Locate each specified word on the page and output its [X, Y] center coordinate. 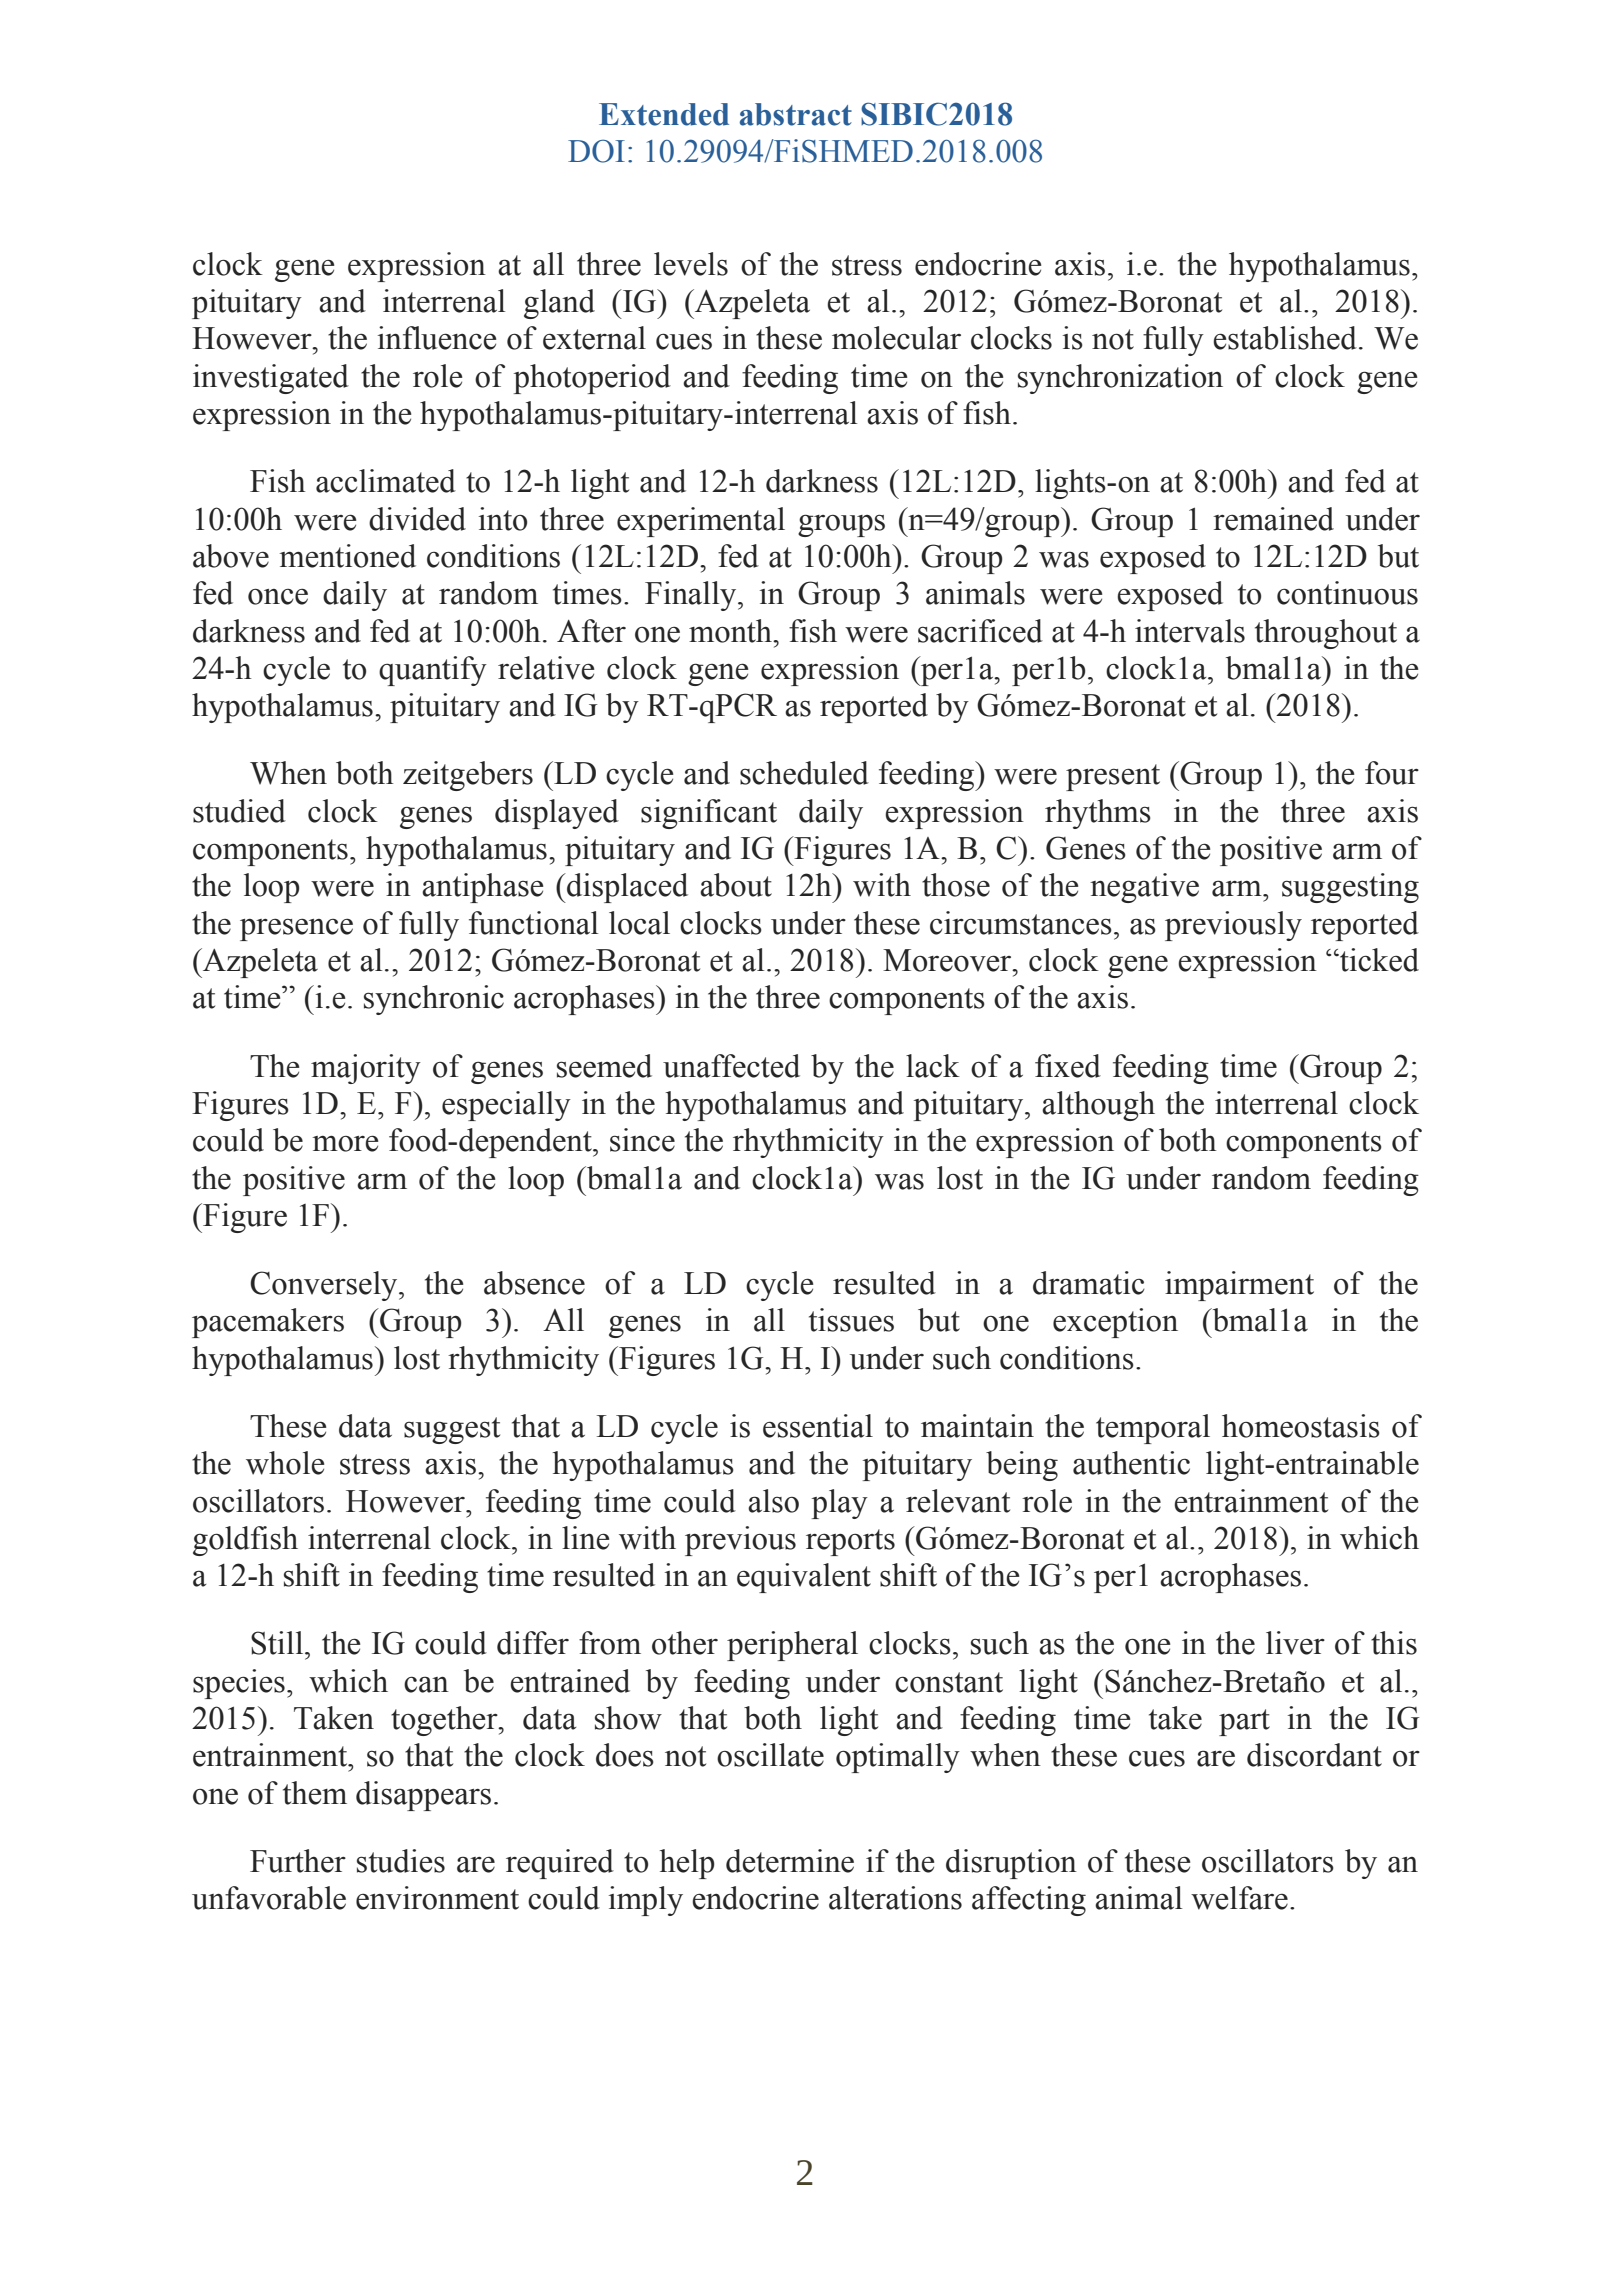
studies [401, 1861]
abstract [796, 114]
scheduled [804, 773]
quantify [433, 671]
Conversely [325, 1286]
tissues [851, 1320]
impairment [1239, 1286]
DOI [596, 151]
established [1285, 338]
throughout [1326, 634]
